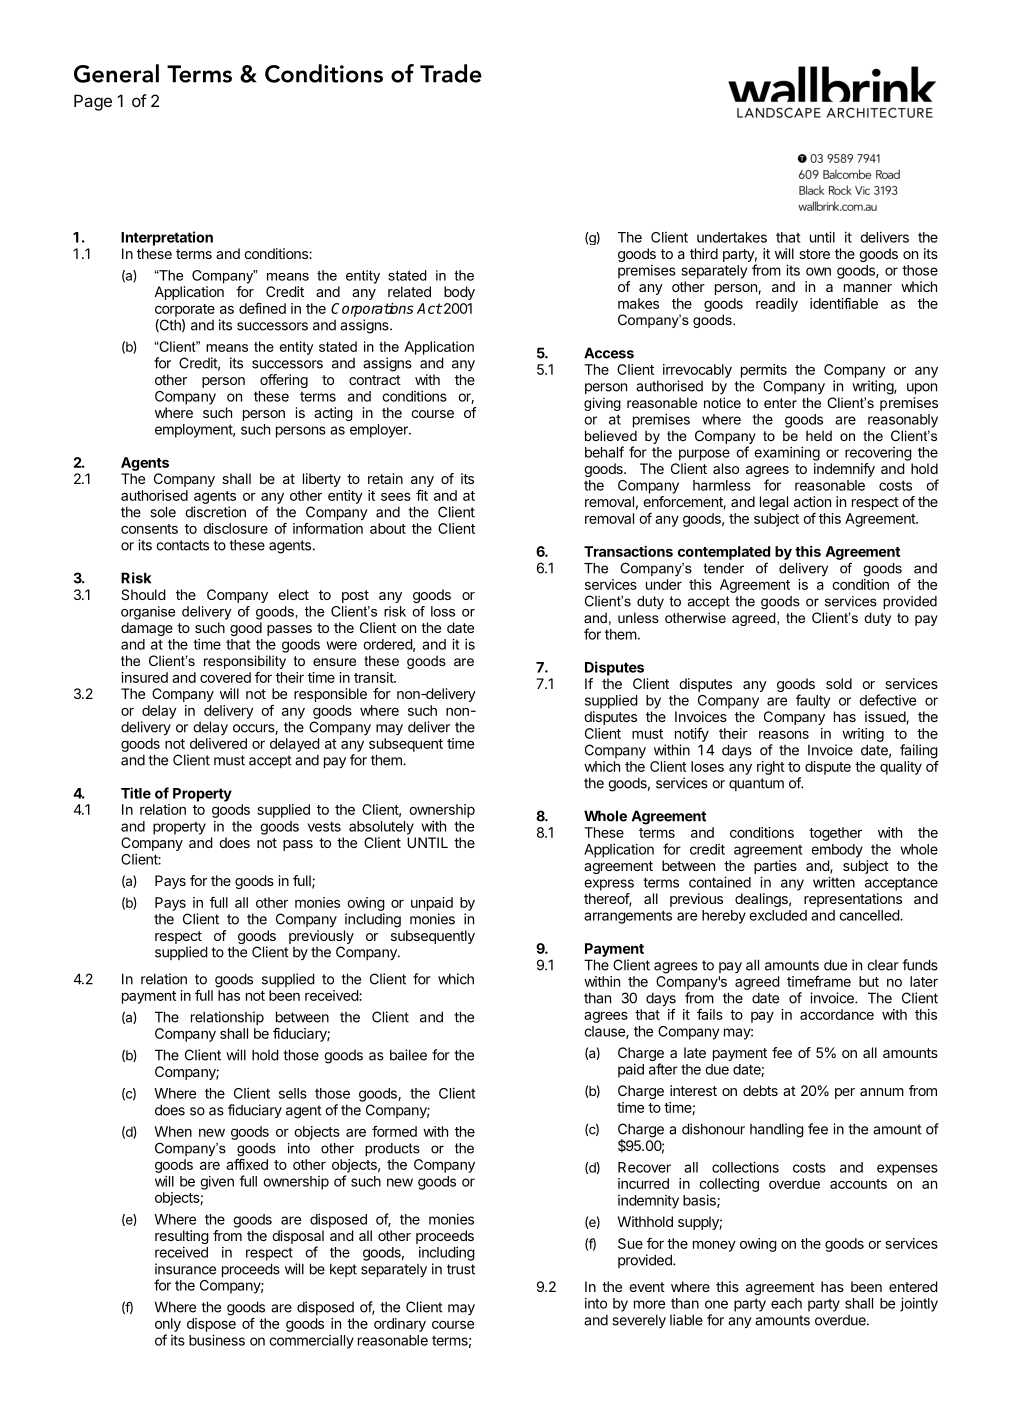 This screenshot has width=1011, height=1424. I want to click on offering, so click(284, 381).
